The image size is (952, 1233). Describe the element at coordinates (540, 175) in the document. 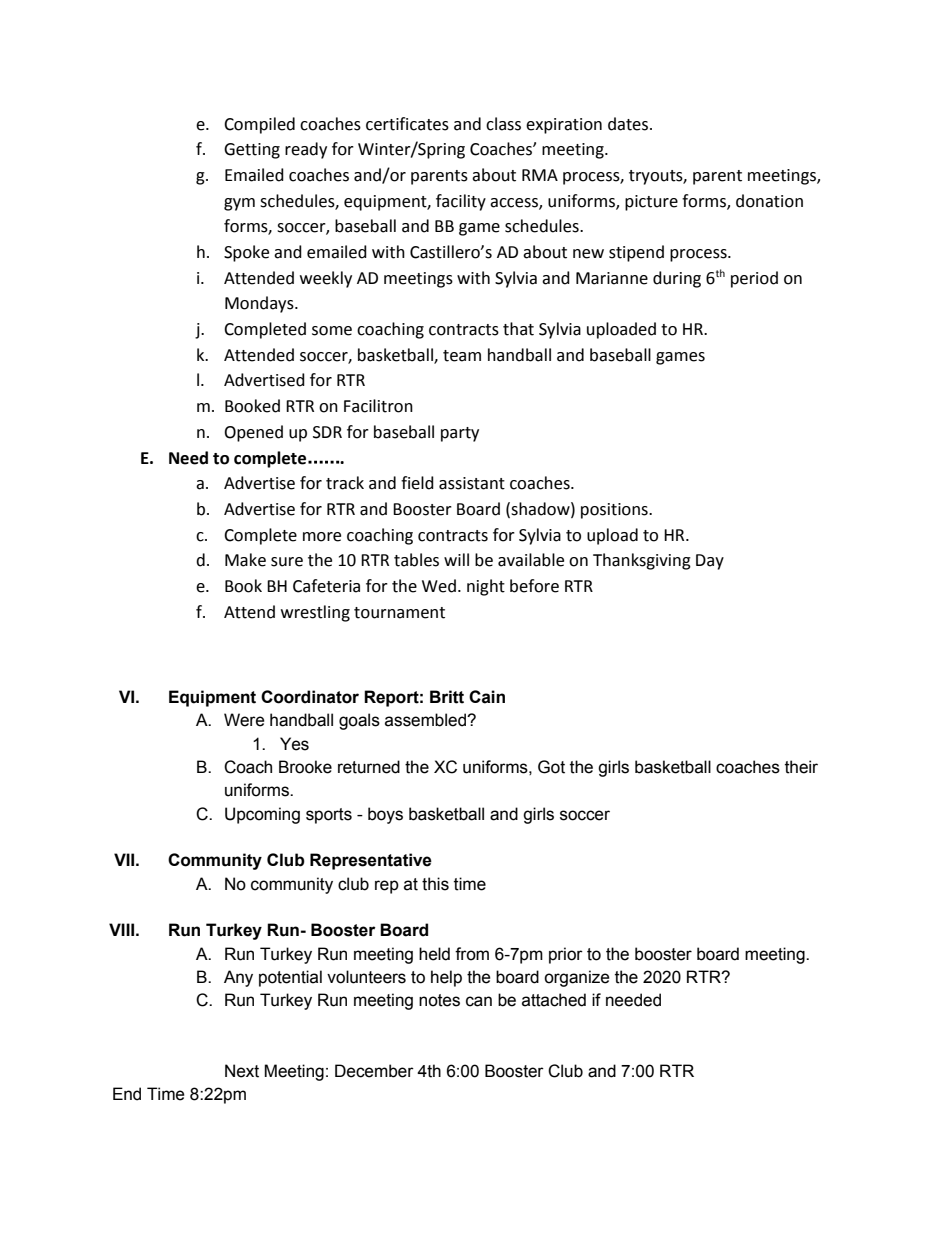

I see `RMA` at that location.
